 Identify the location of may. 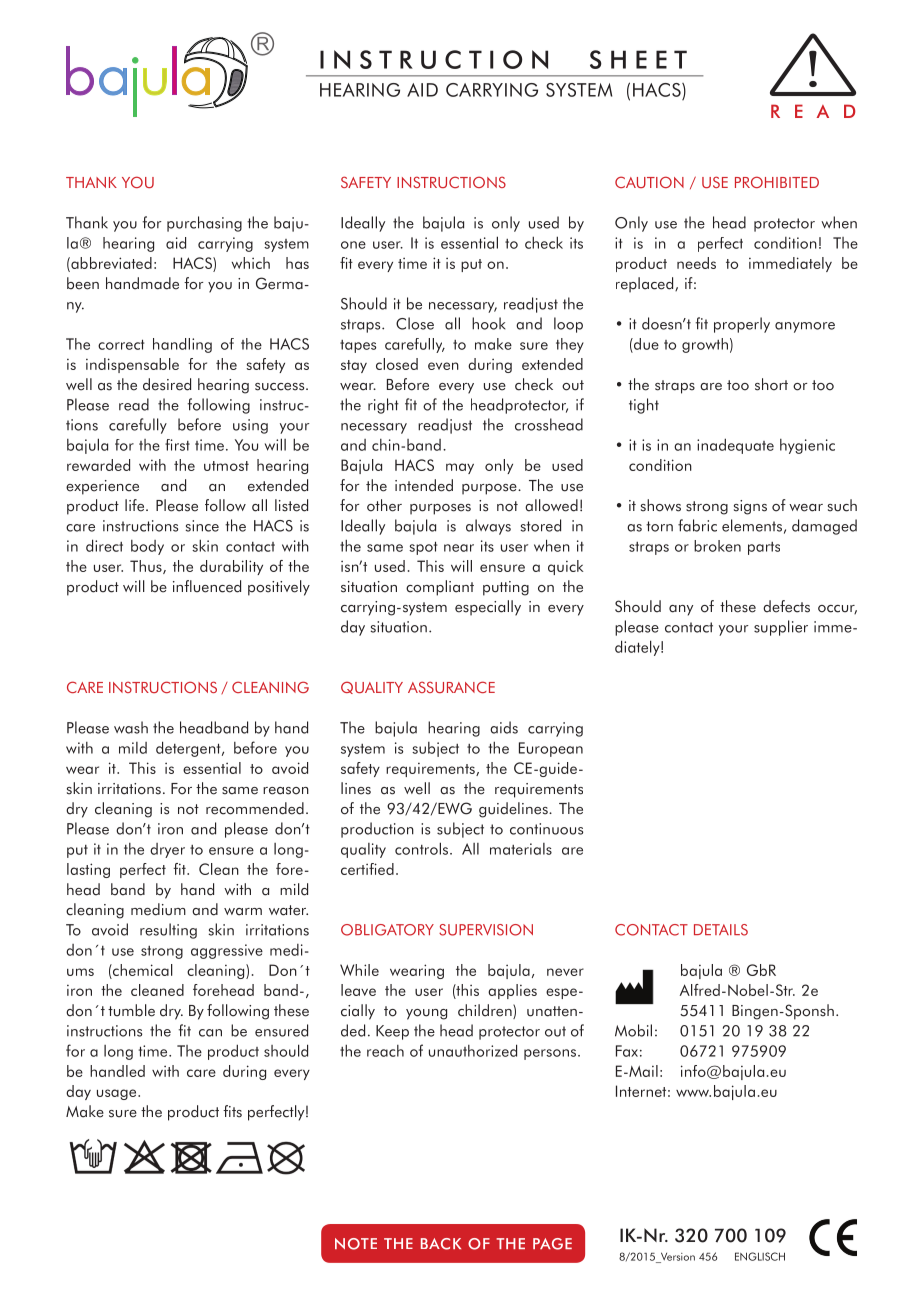
(460, 468).
